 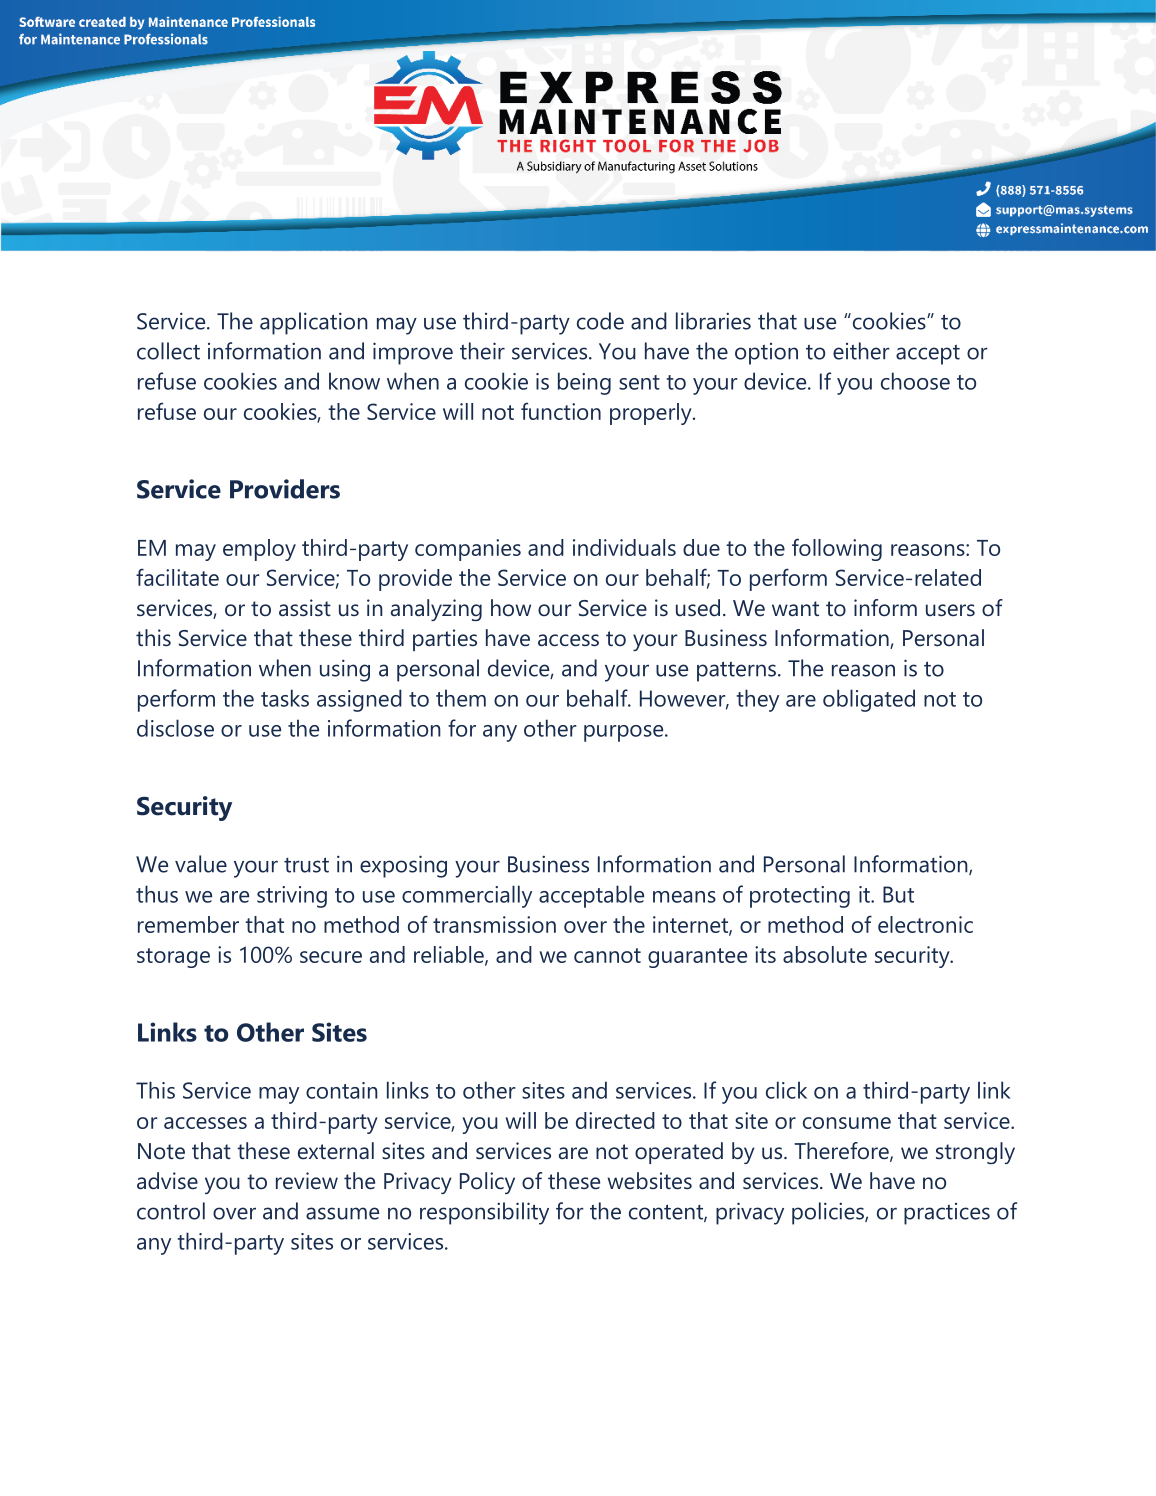 What do you see at coordinates (600, 321) in the page?
I see `code` at bounding box center [600, 321].
